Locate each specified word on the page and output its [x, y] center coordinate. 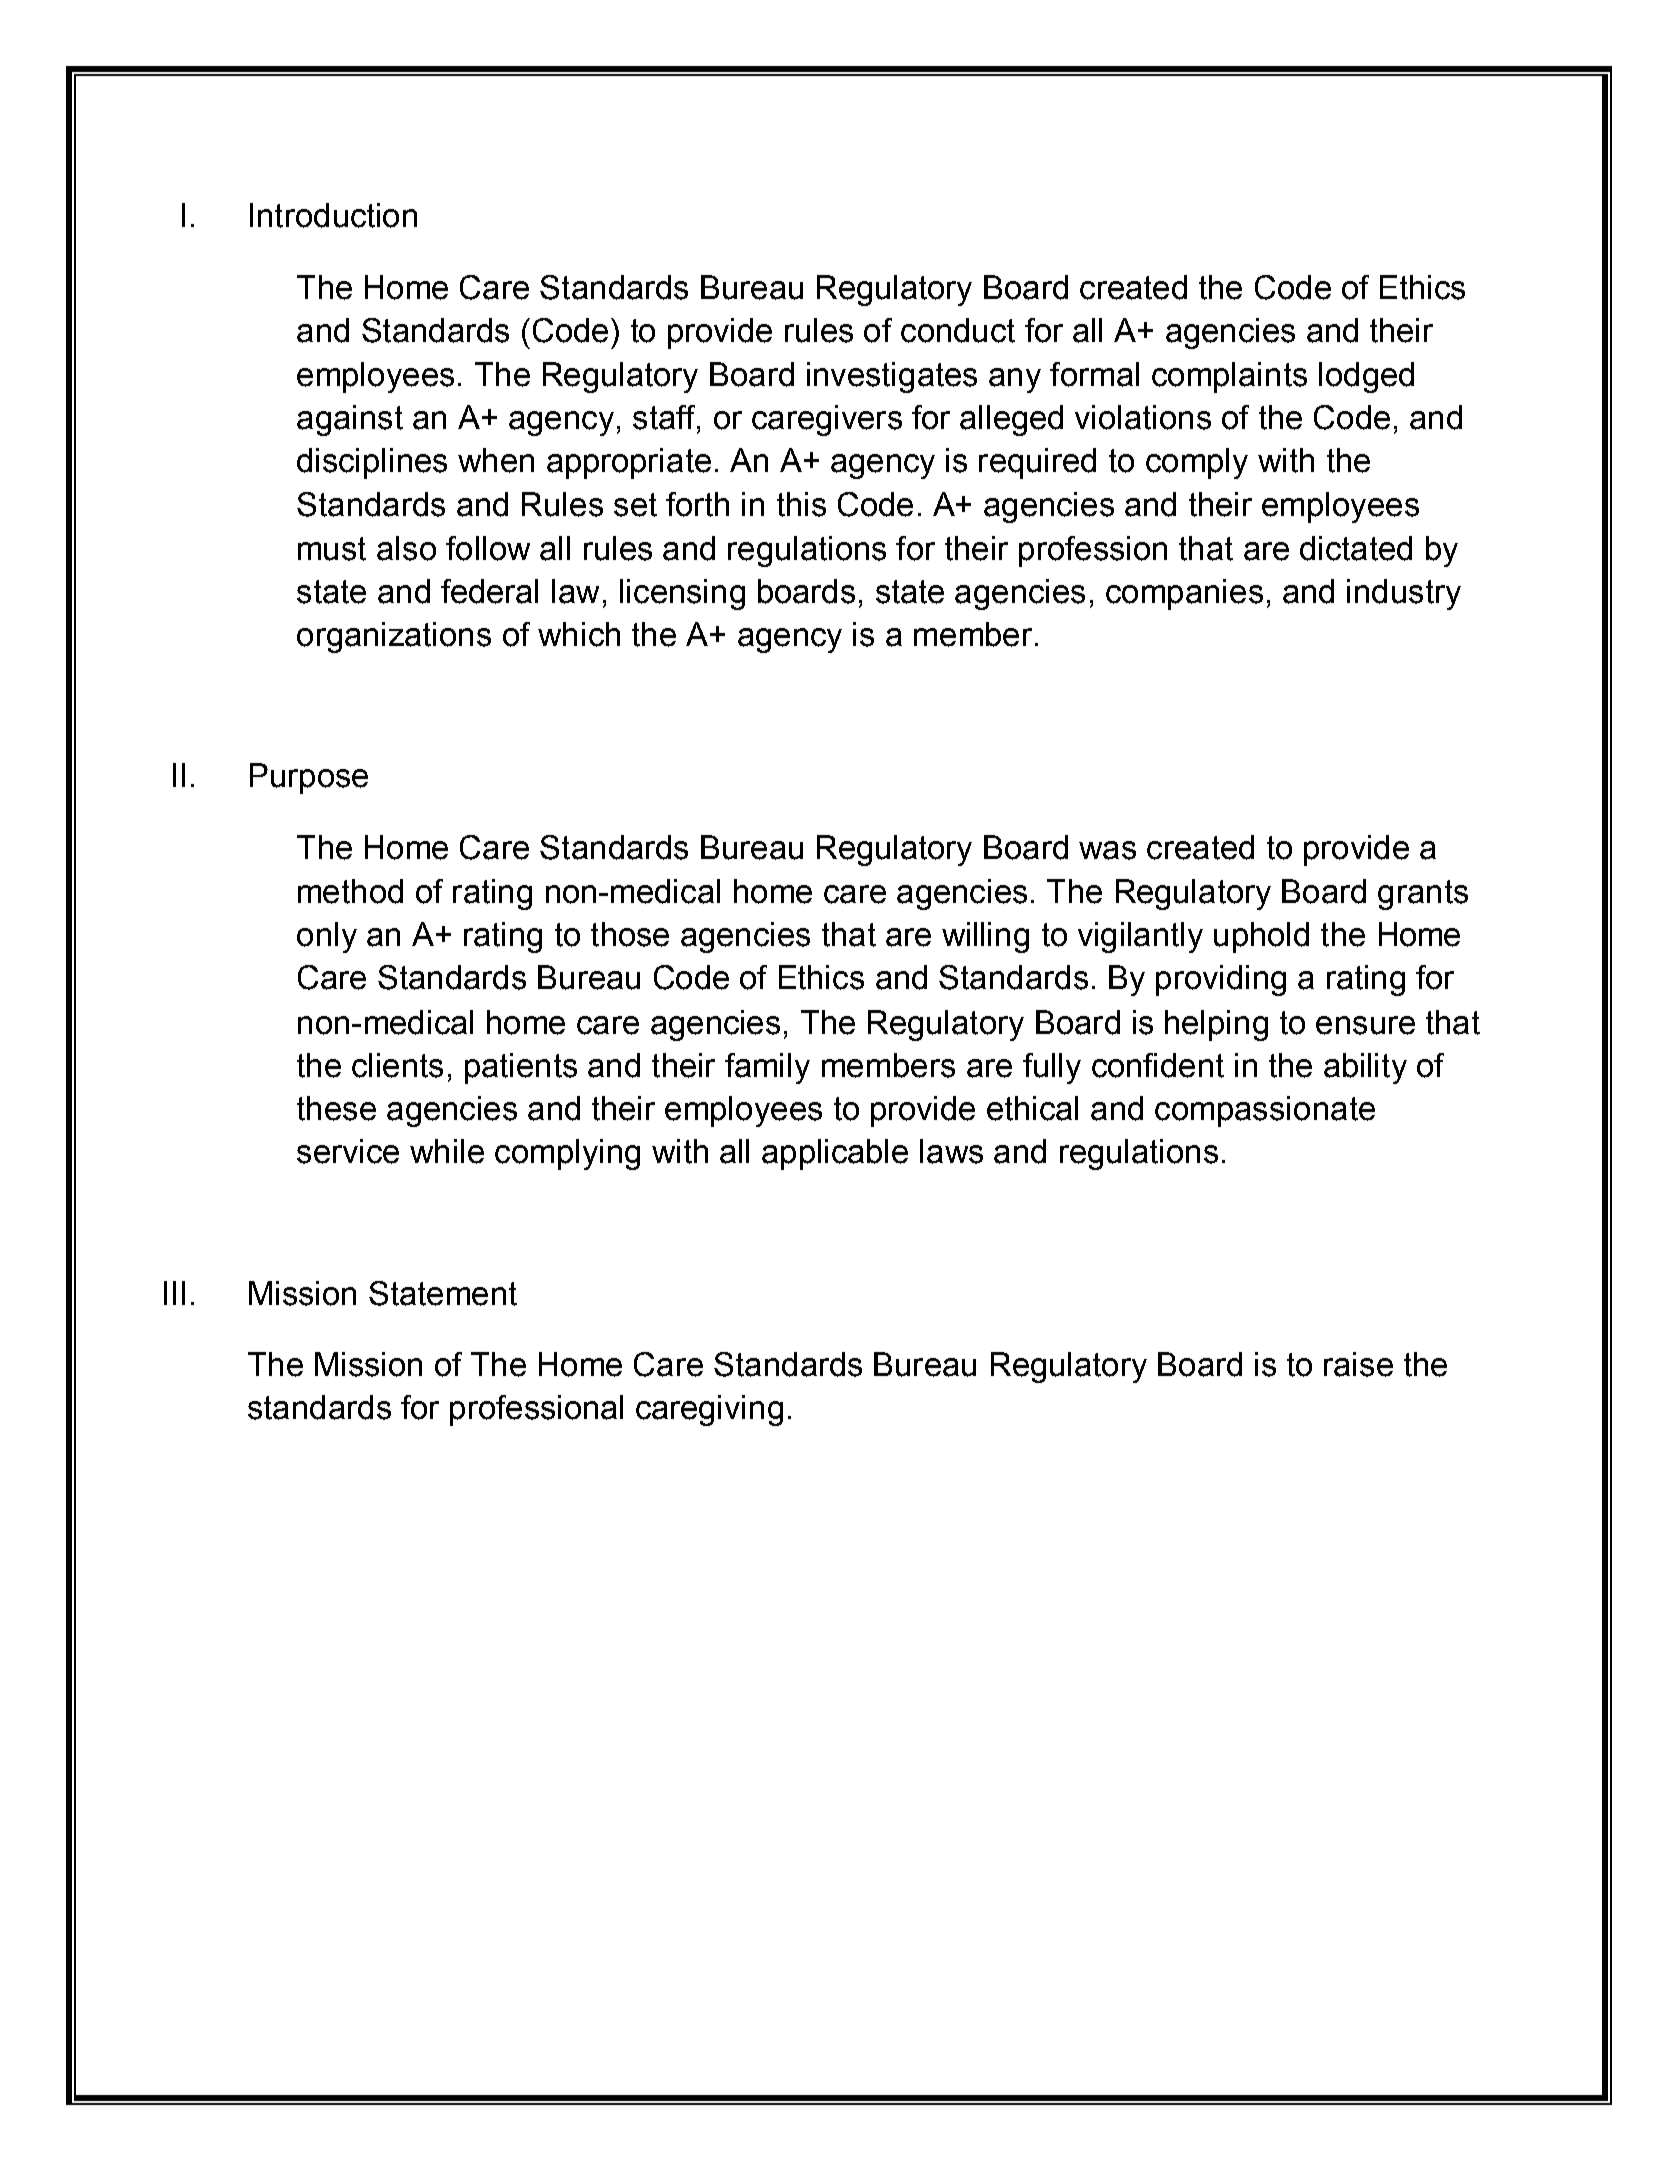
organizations [394, 637]
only [327, 937]
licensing [682, 594]
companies [1184, 594]
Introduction [333, 215]
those [630, 934]
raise [1358, 1364]
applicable [835, 1154]
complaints [1229, 377]
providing [1221, 980]
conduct [958, 330]
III [174, 1293]
